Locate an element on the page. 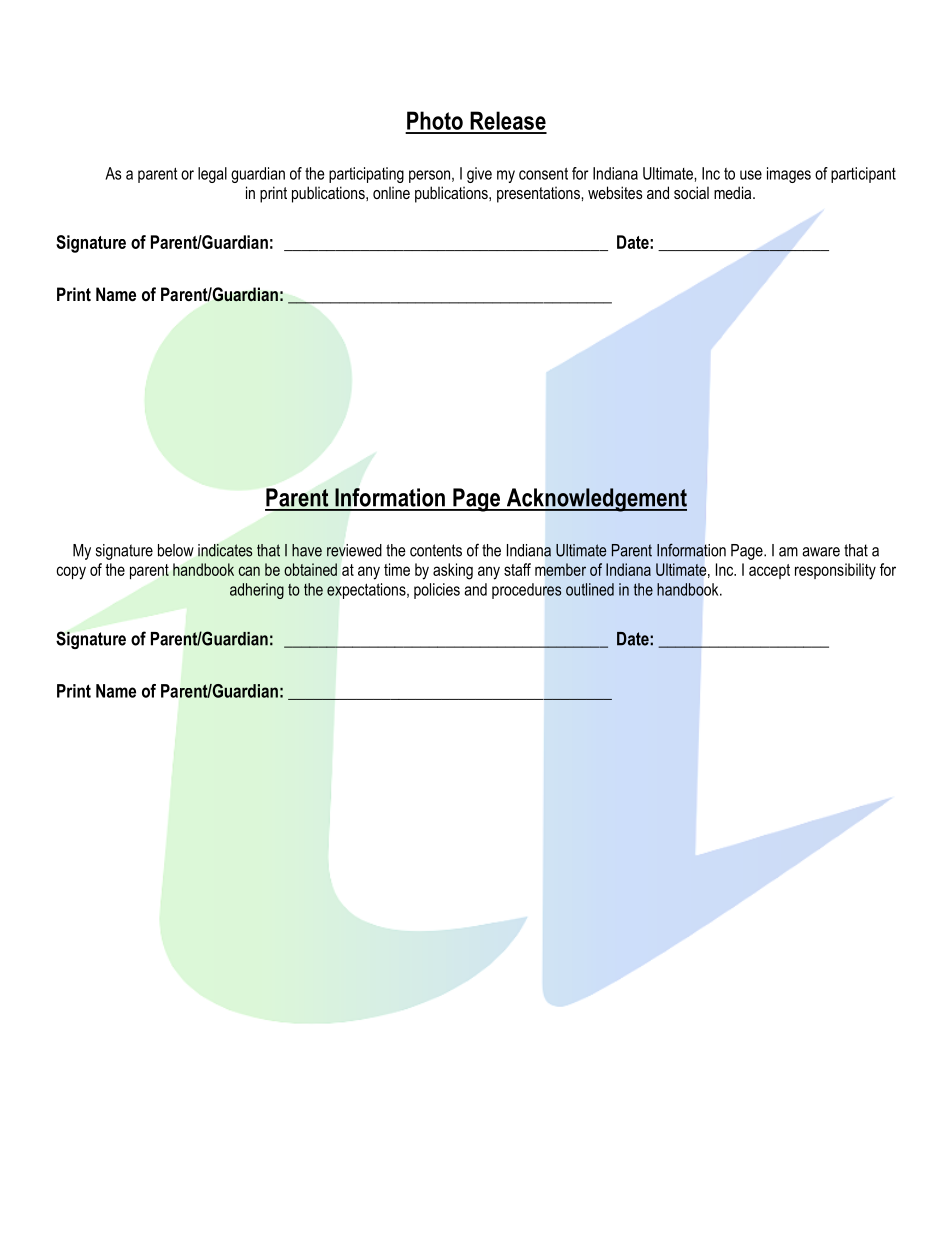 Image resolution: width=952 pixels, height=1233 pixels. give is located at coordinates (479, 175).
